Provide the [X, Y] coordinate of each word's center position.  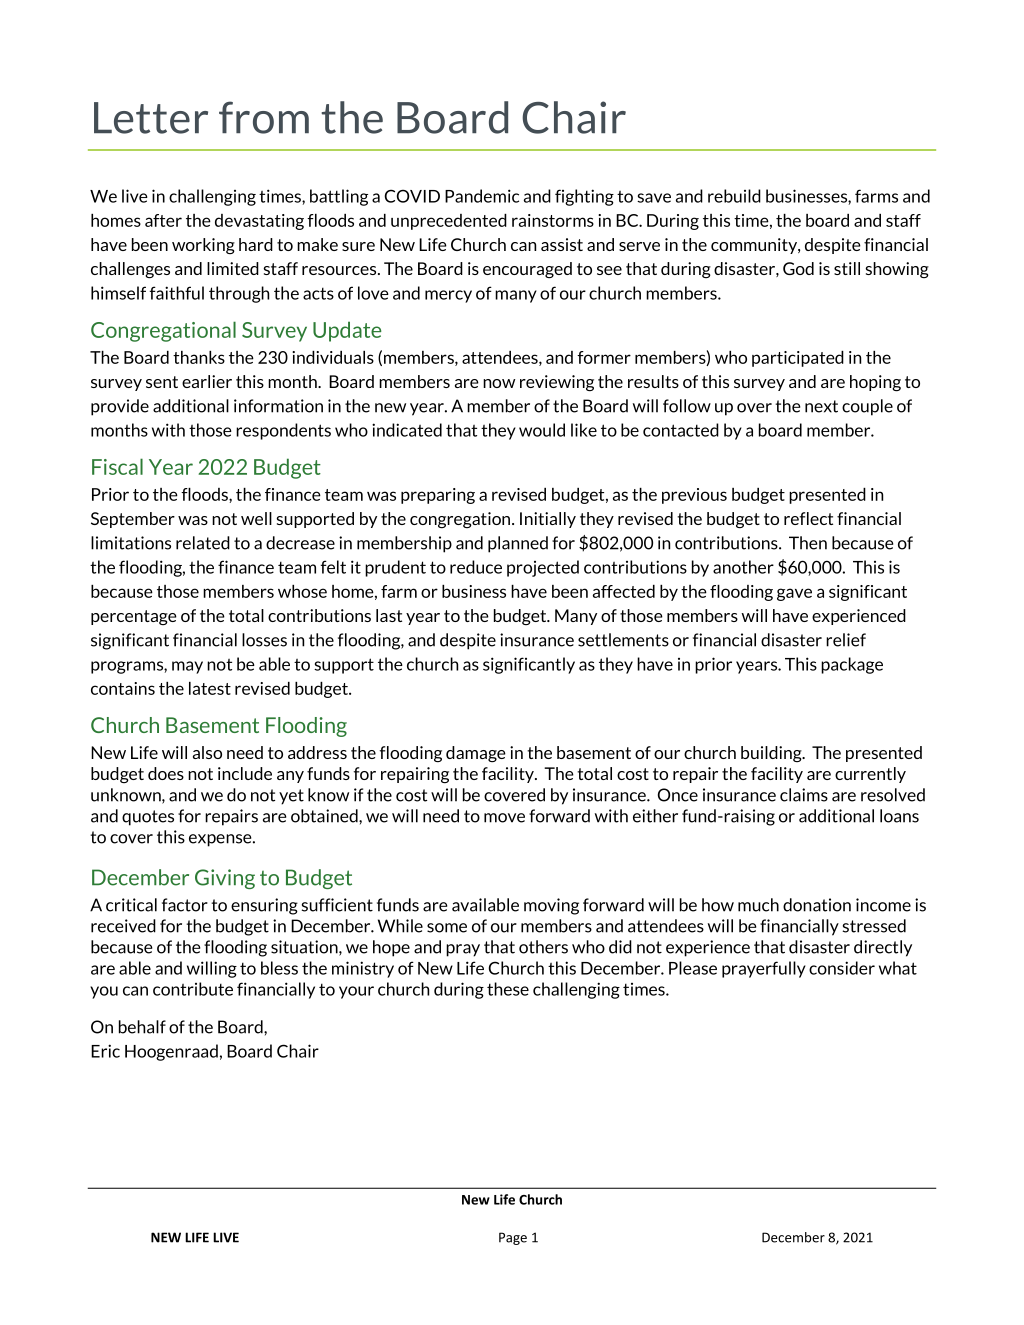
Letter [151, 118]
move [504, 818]
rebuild [734, 196]
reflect [808, 518]
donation [817, 905]
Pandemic [482, 196]
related [203, 543]
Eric [105, 1051]
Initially [548, 520]
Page [513, 1238]
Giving [225, 879]
